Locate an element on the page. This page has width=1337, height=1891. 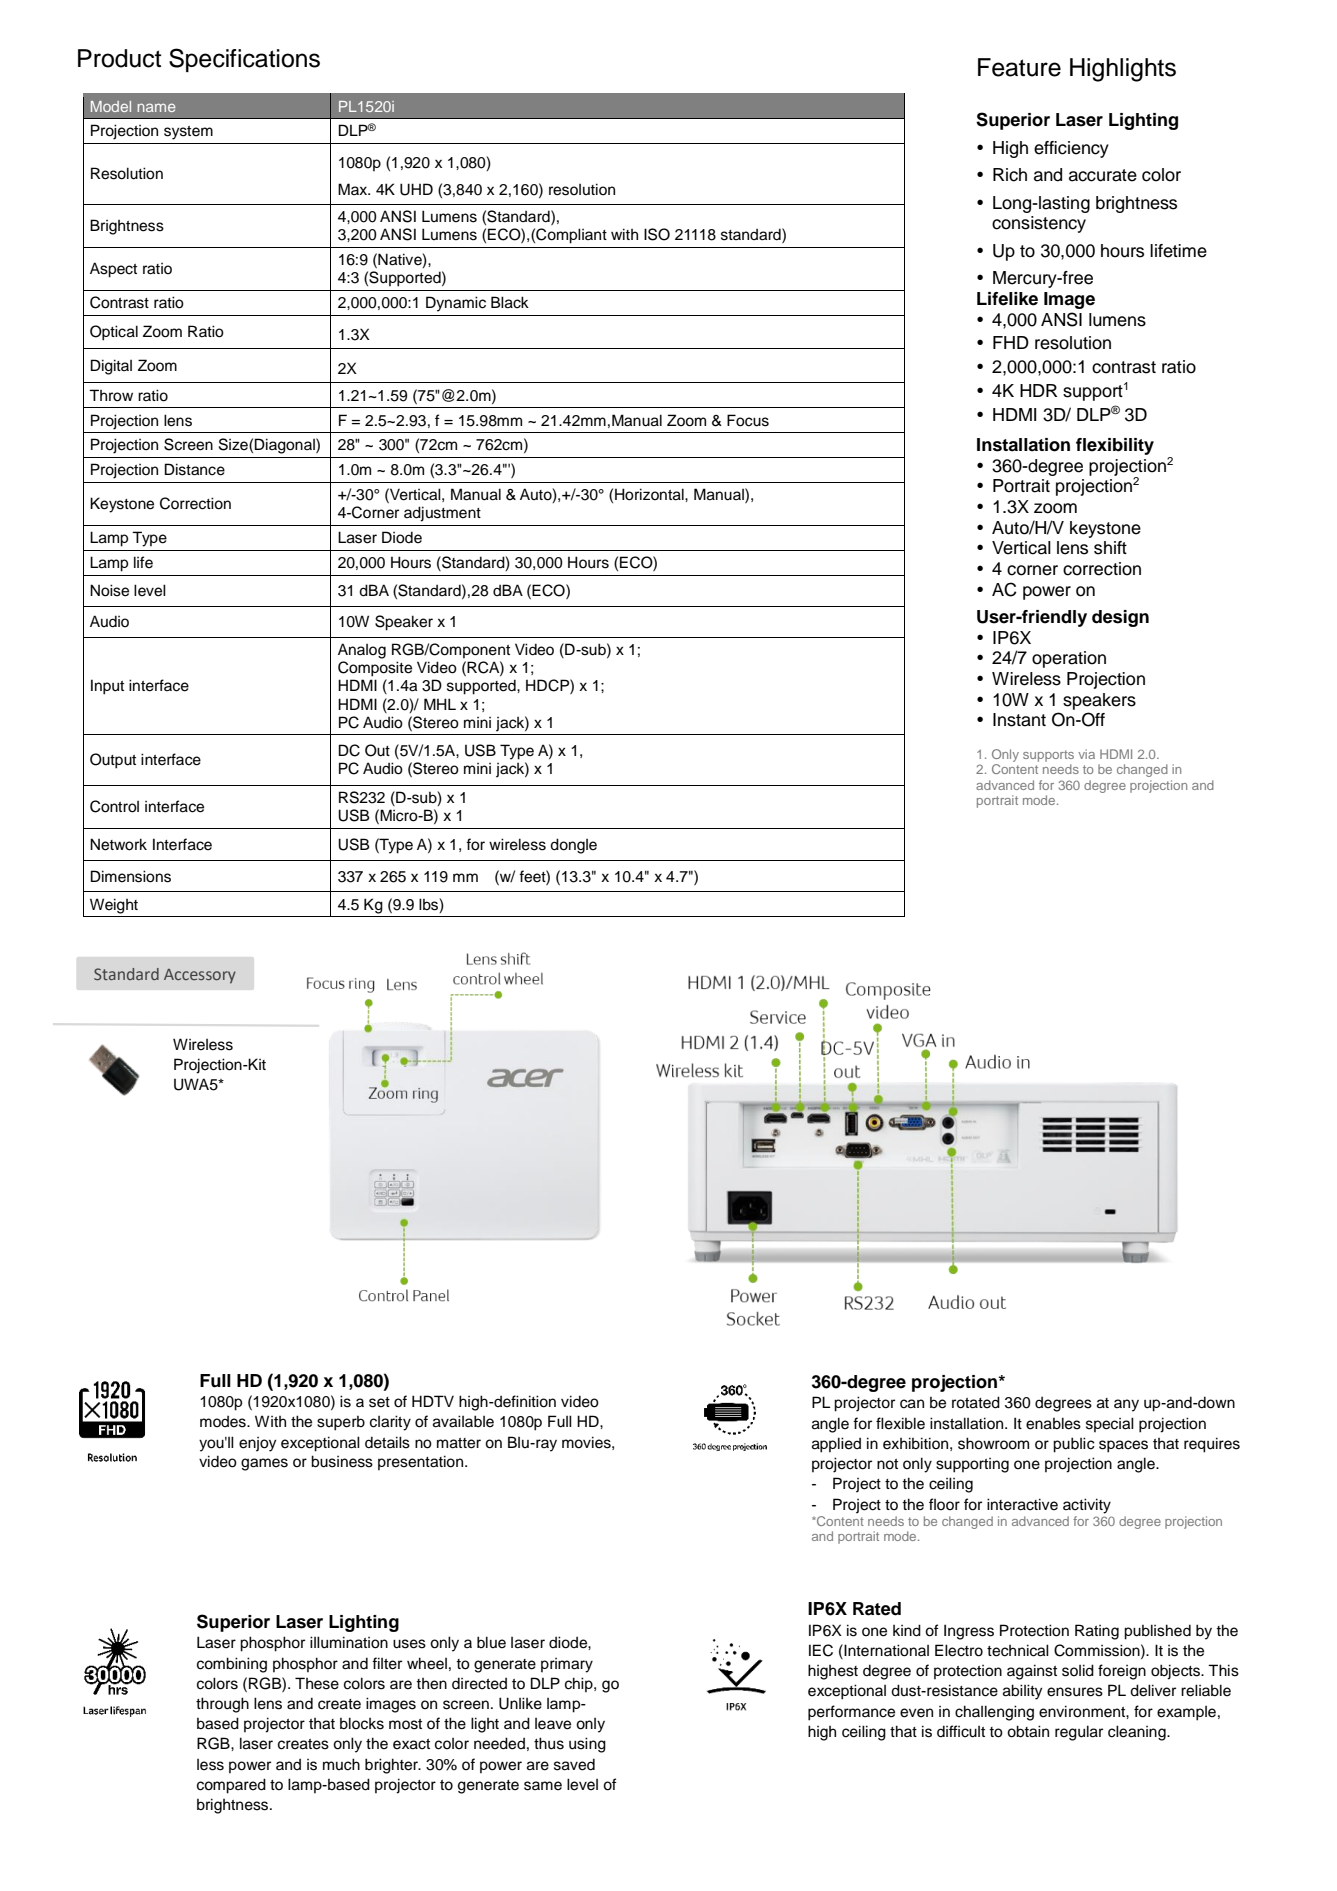
through is located at coordinates (222, 1705).
